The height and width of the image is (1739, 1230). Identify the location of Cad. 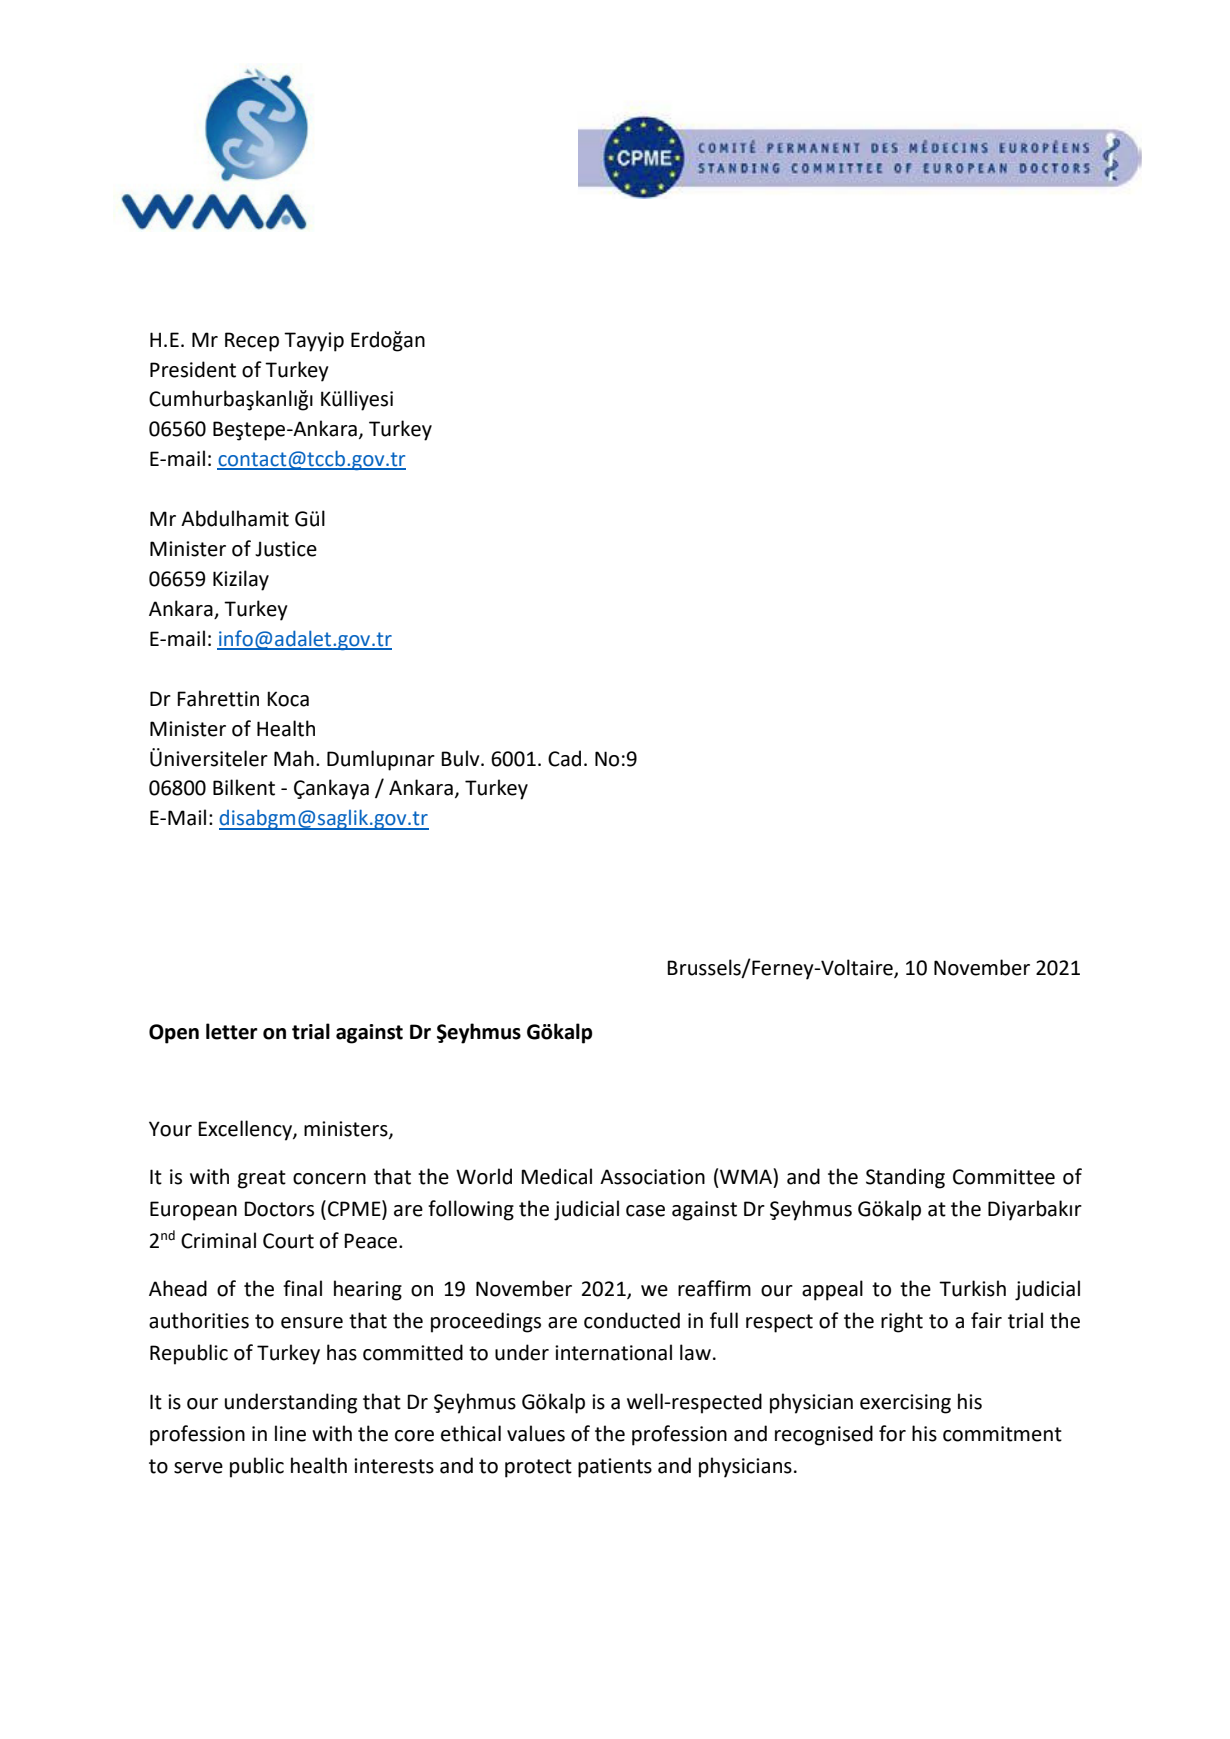
(564, 758).
